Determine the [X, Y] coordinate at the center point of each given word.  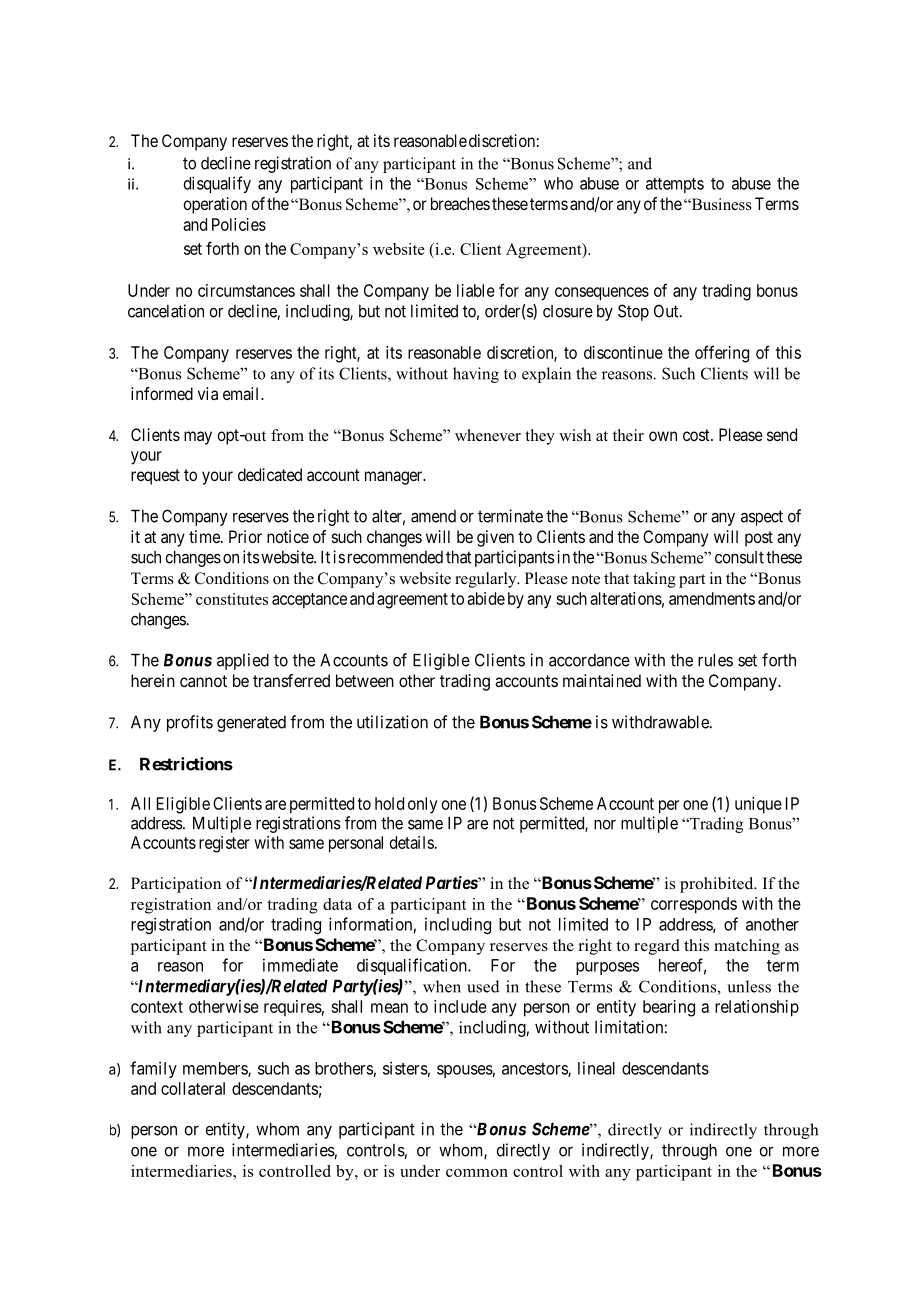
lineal [596, 1068]
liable [476, 290]
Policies [239, 224]
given [495, 538]
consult [739, 557]
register [224, 844]
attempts [675, 185]
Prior [245, 536]
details [412, 842]
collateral [193, 1088]
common [477, 1173]
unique [758, 805]
